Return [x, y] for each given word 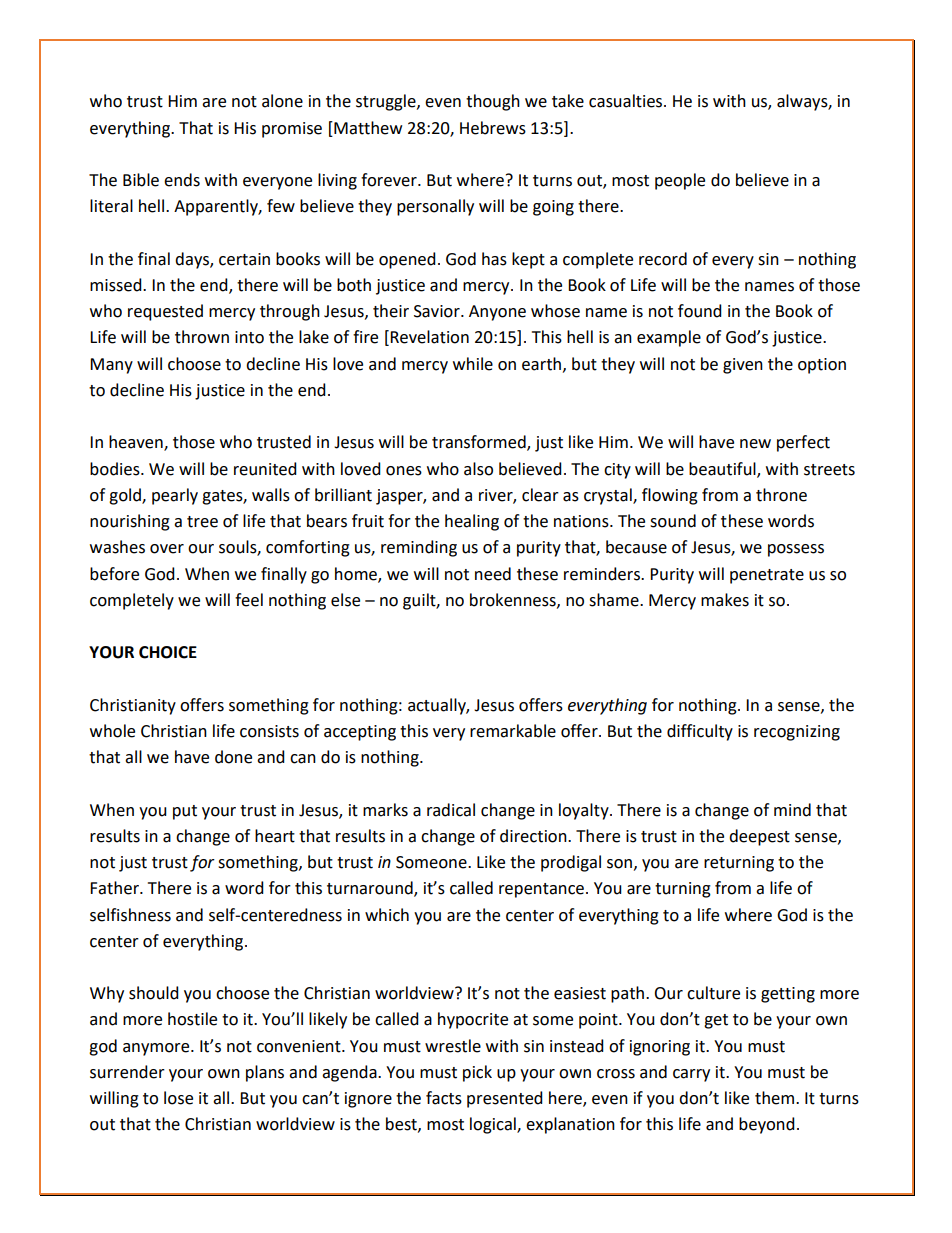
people [680, 181]
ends [182, 180]
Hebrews [493, 128]
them [774, 1098]
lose [178, 1098]
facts [444, 1098]
